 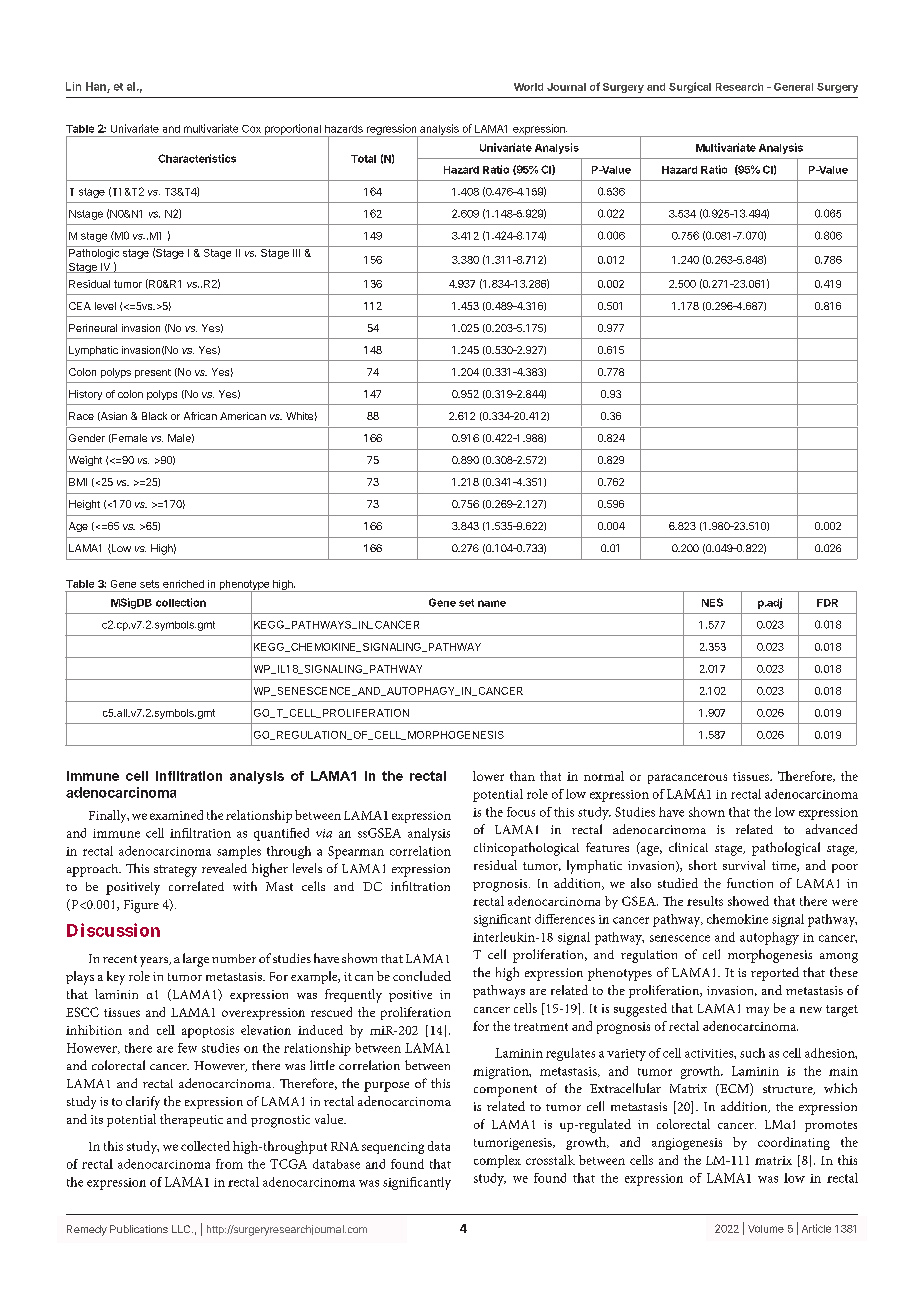 I want to click on name, so click(x=492, y=603).
